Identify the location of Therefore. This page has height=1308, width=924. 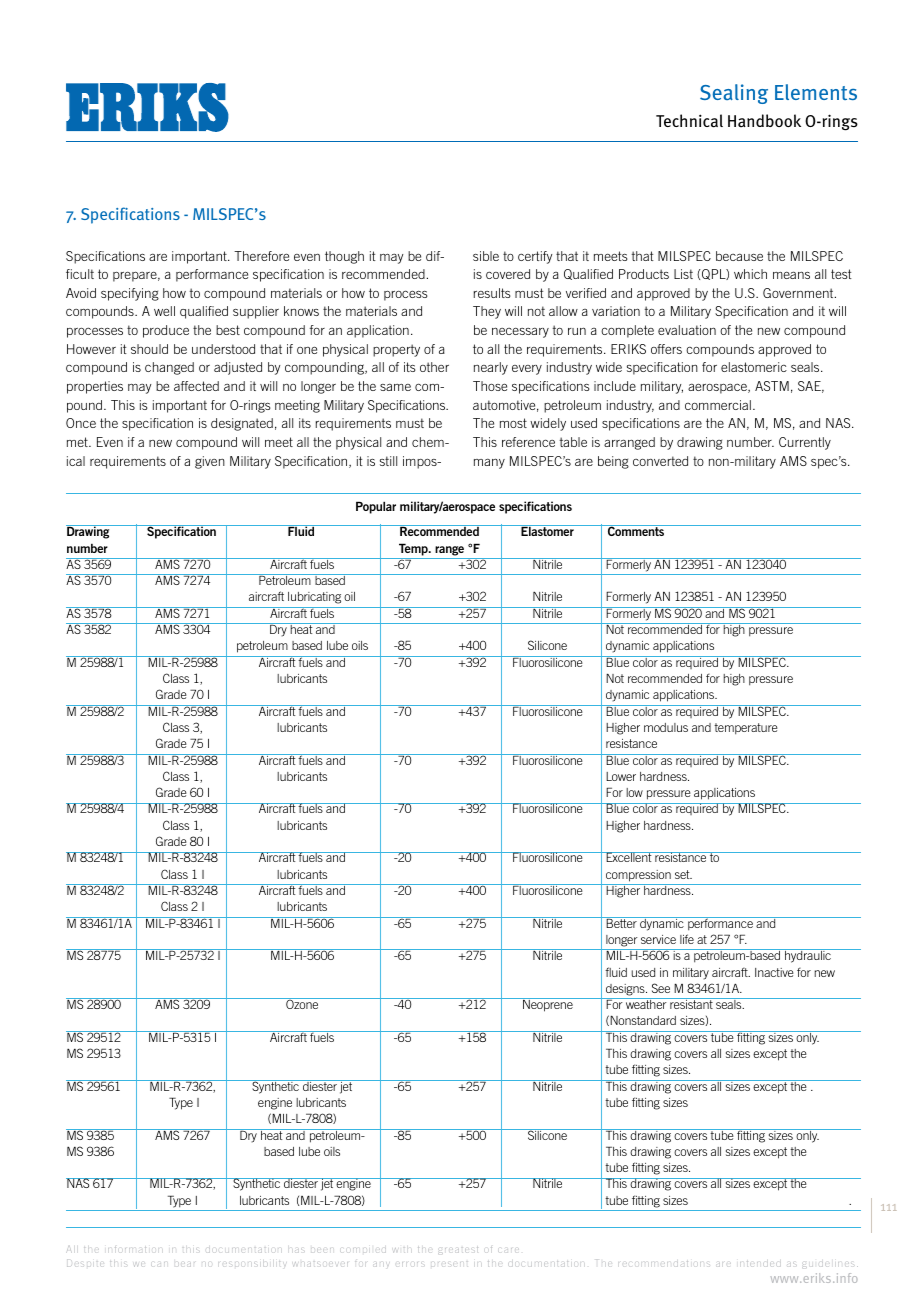
(261, 256).
